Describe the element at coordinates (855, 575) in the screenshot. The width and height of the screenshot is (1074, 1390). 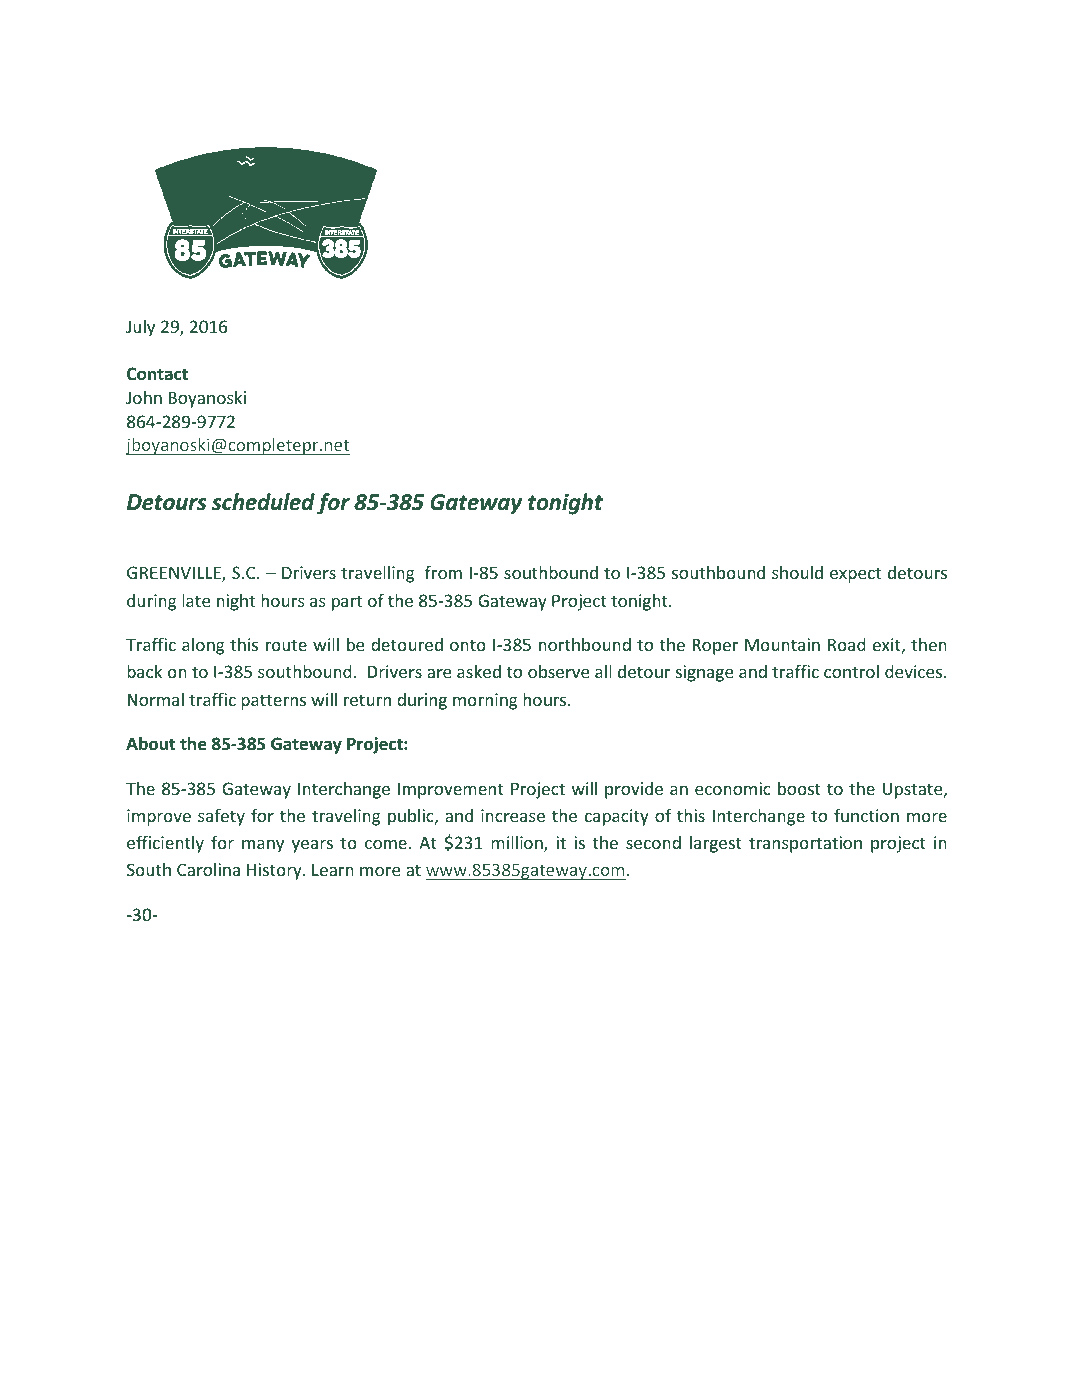
I see `expect` at that location.
